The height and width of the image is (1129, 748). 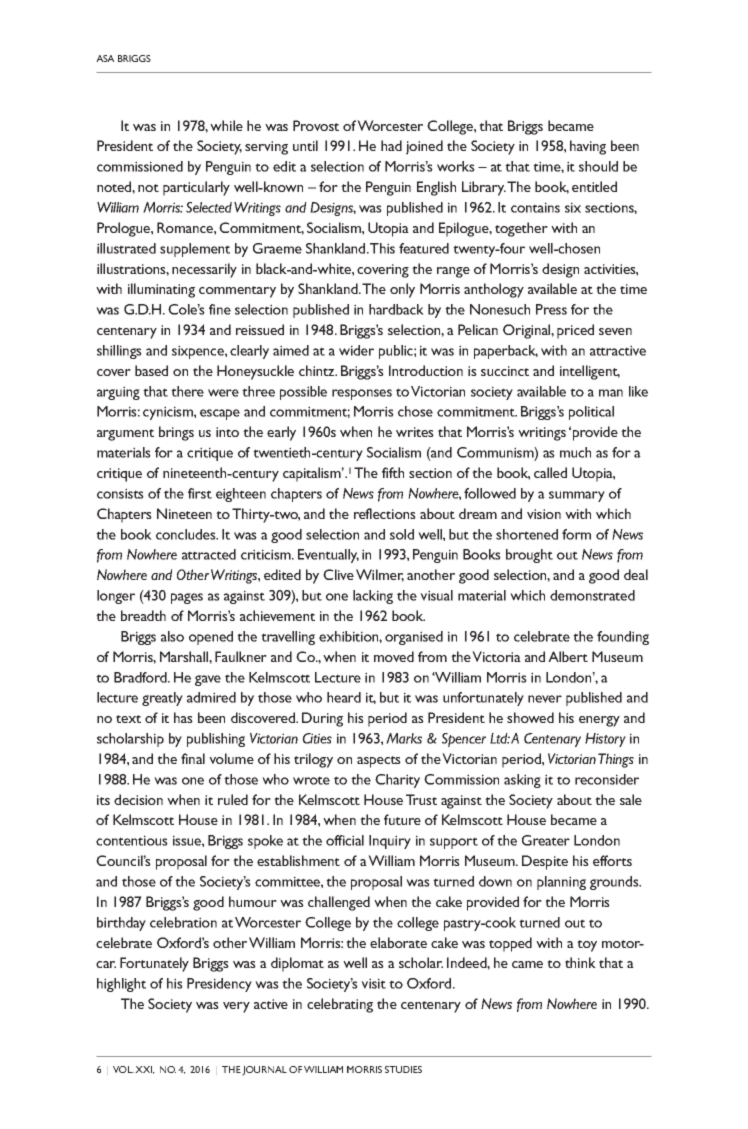 What do you see at coordinates (404, 738) in the image?
I see `Marks` at bounding box center [404, 738].
